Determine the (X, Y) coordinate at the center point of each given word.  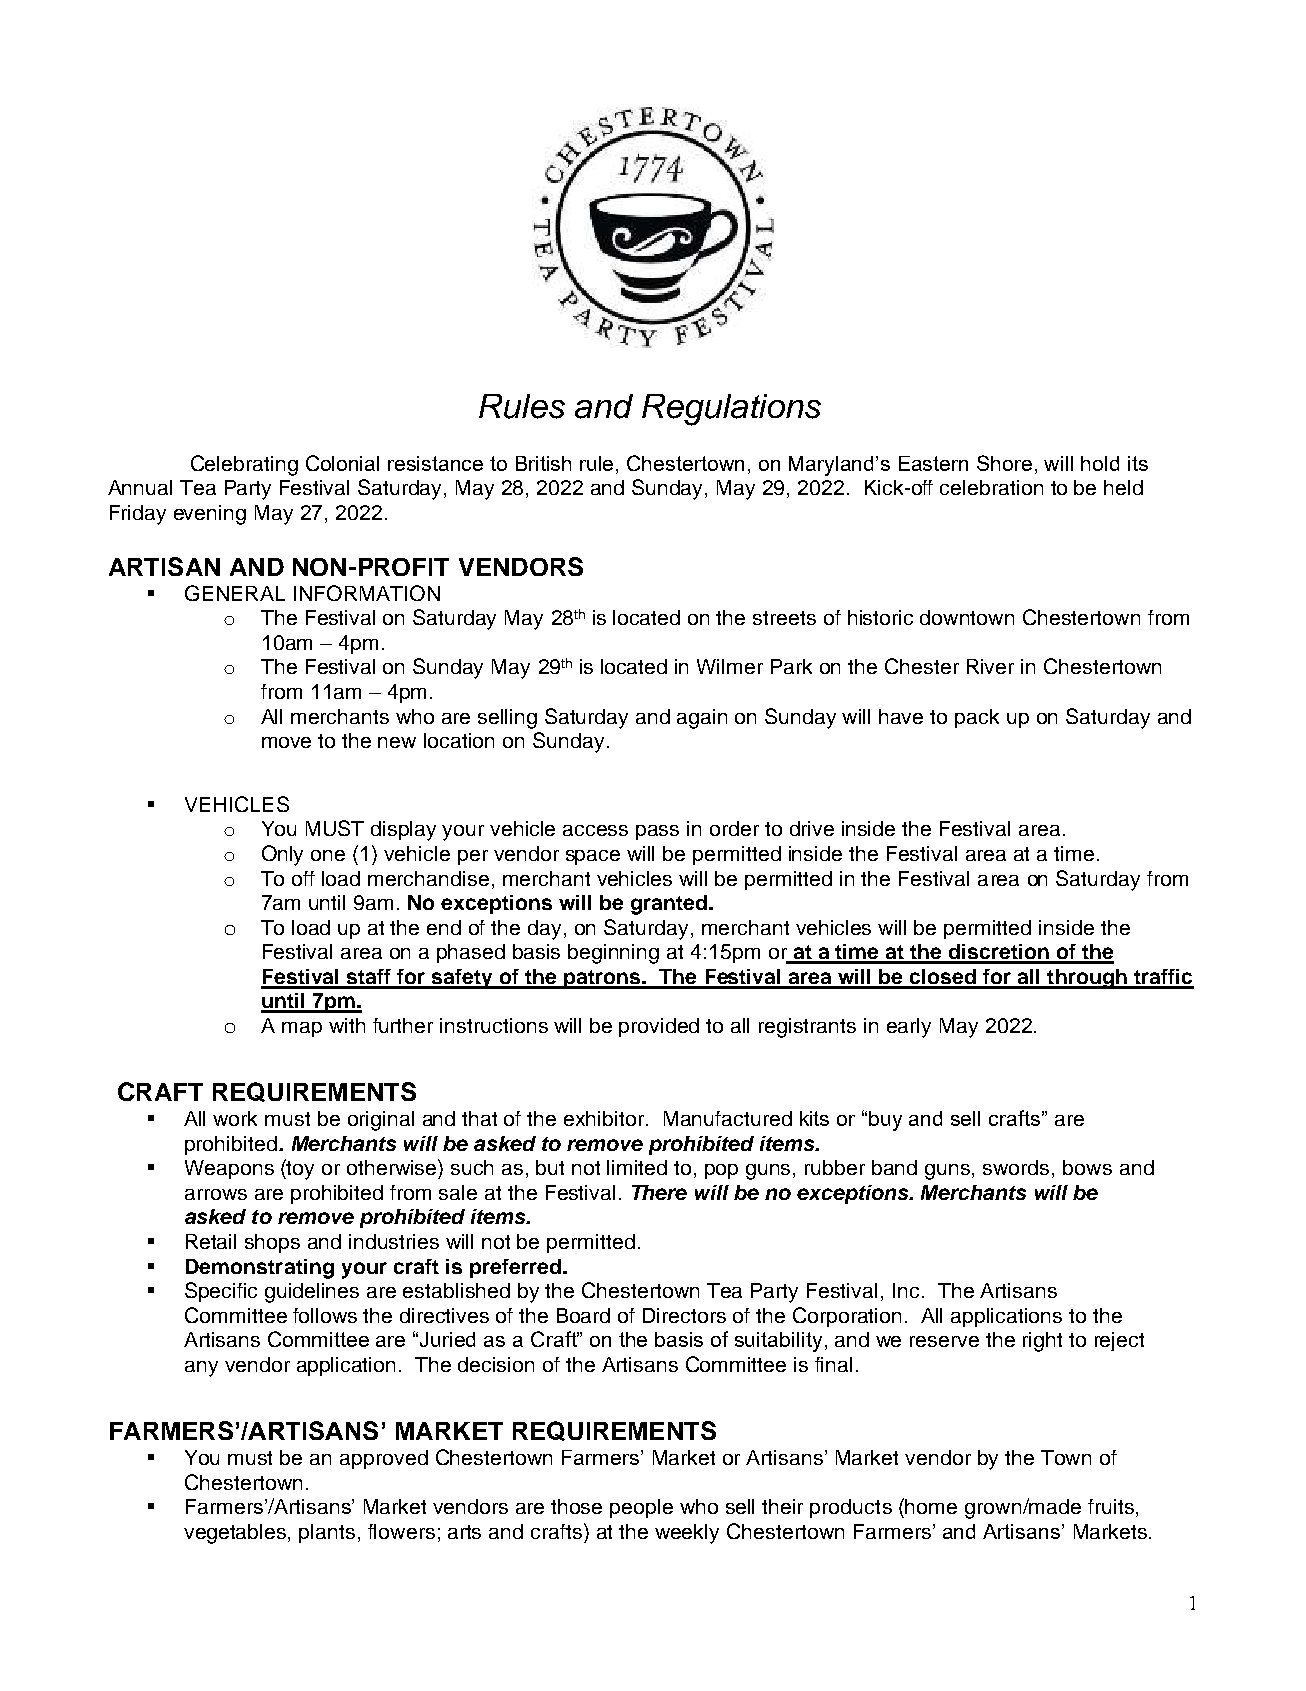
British (543, 463)
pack (977, 718)
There (659, 1192)
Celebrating (244, 465)
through (1087, 979)
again (702, 719)
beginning (613, 954)
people (641, 1508)
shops (272, 1243)
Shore (1004, 463)
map (302, 1029)
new (397, 742)
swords (1016, 1167)
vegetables (236, 1534)
